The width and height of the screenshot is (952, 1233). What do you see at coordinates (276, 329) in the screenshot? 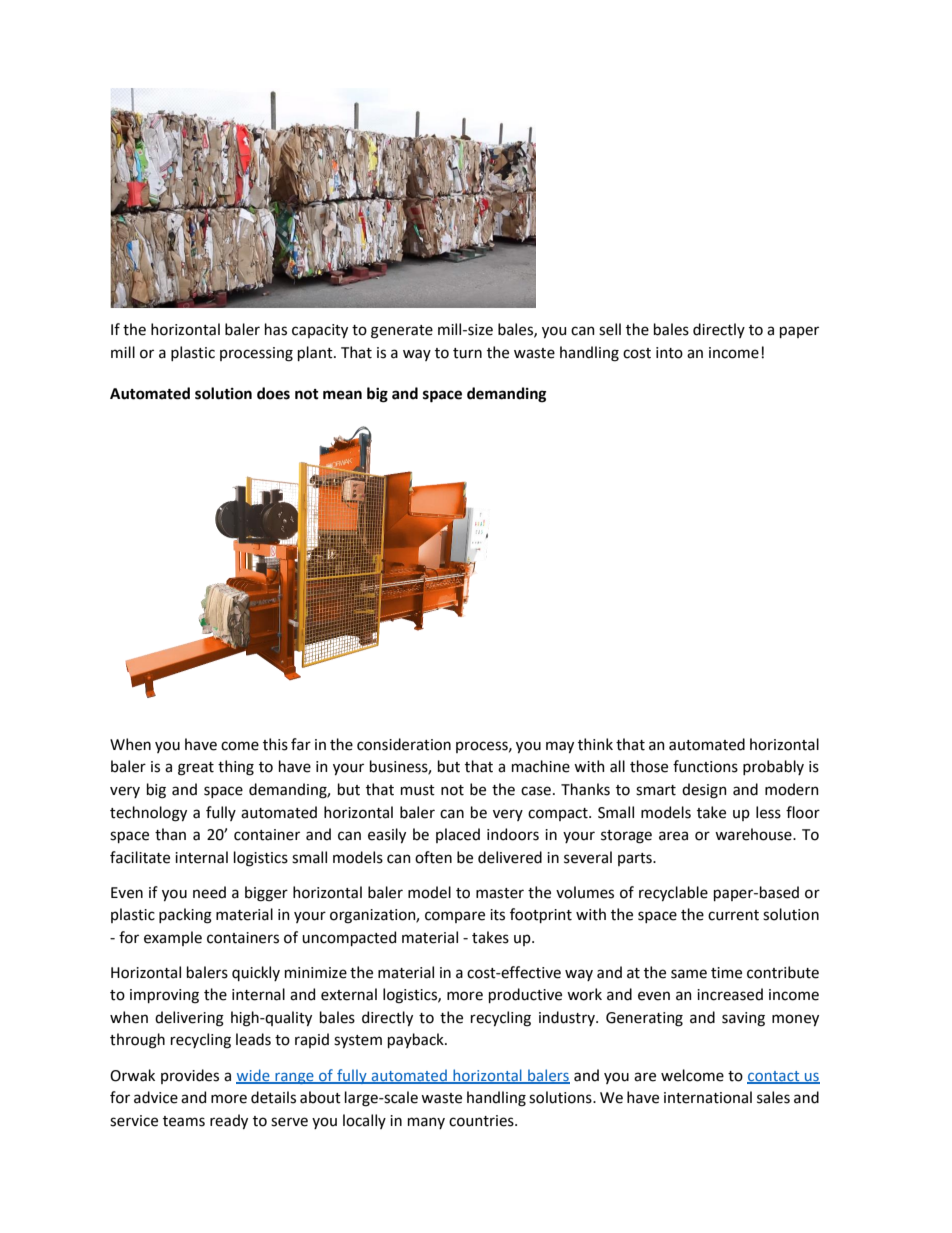
I see `has` at bounding box center [276, 329].
